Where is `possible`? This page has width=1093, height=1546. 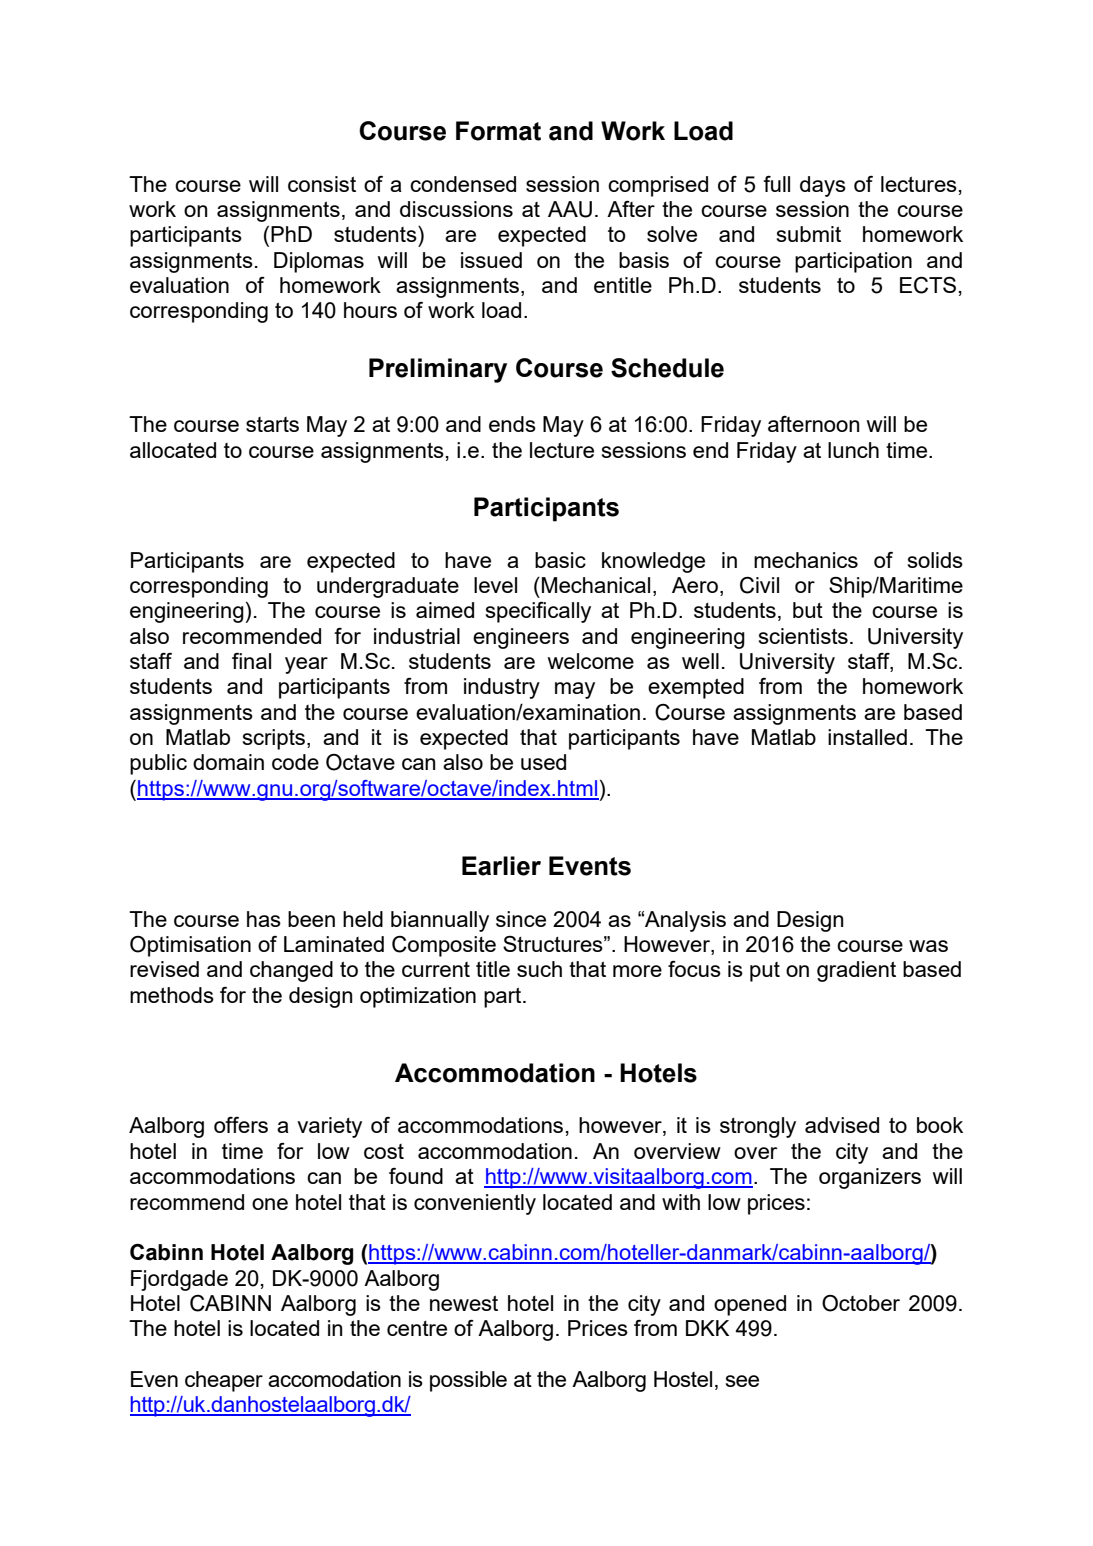
possible is located at coordinates (468, 1381).
